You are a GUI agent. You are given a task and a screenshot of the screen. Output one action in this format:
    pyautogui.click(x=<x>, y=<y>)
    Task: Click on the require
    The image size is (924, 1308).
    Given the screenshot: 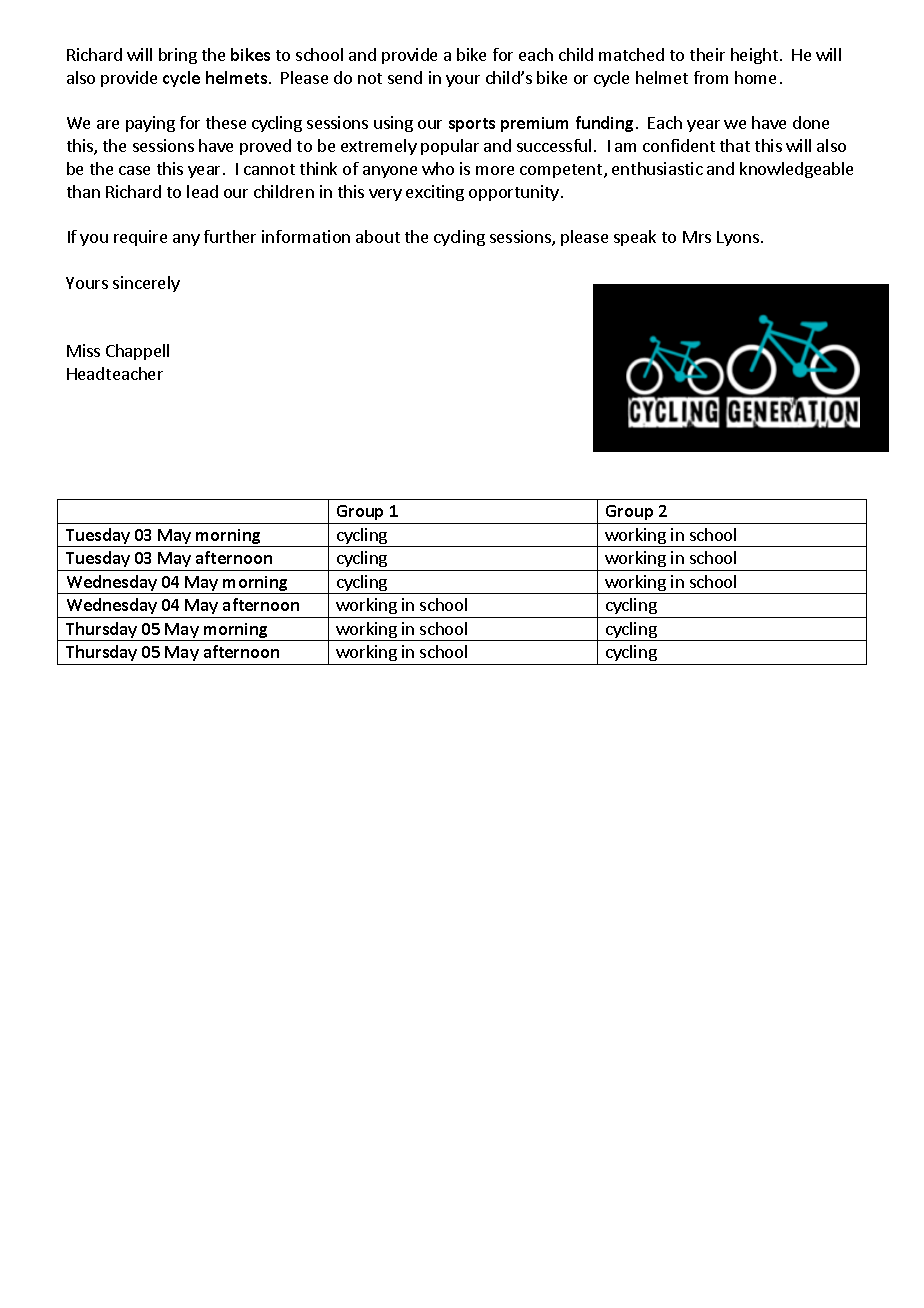 What is the action you would take?
    pyautogui.click(x=140, y=238)
